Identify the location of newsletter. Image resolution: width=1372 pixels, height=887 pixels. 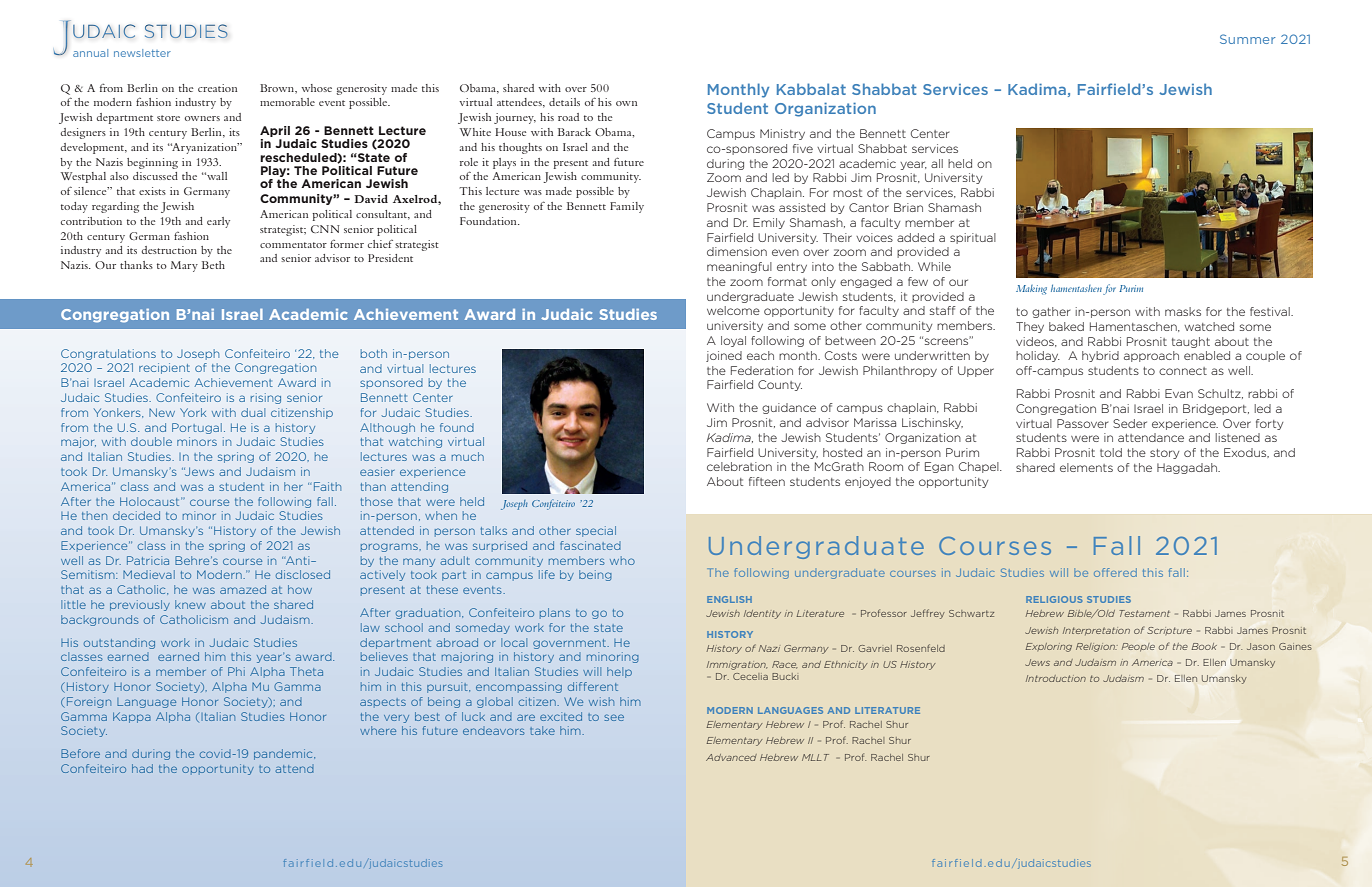
(142, 53).
